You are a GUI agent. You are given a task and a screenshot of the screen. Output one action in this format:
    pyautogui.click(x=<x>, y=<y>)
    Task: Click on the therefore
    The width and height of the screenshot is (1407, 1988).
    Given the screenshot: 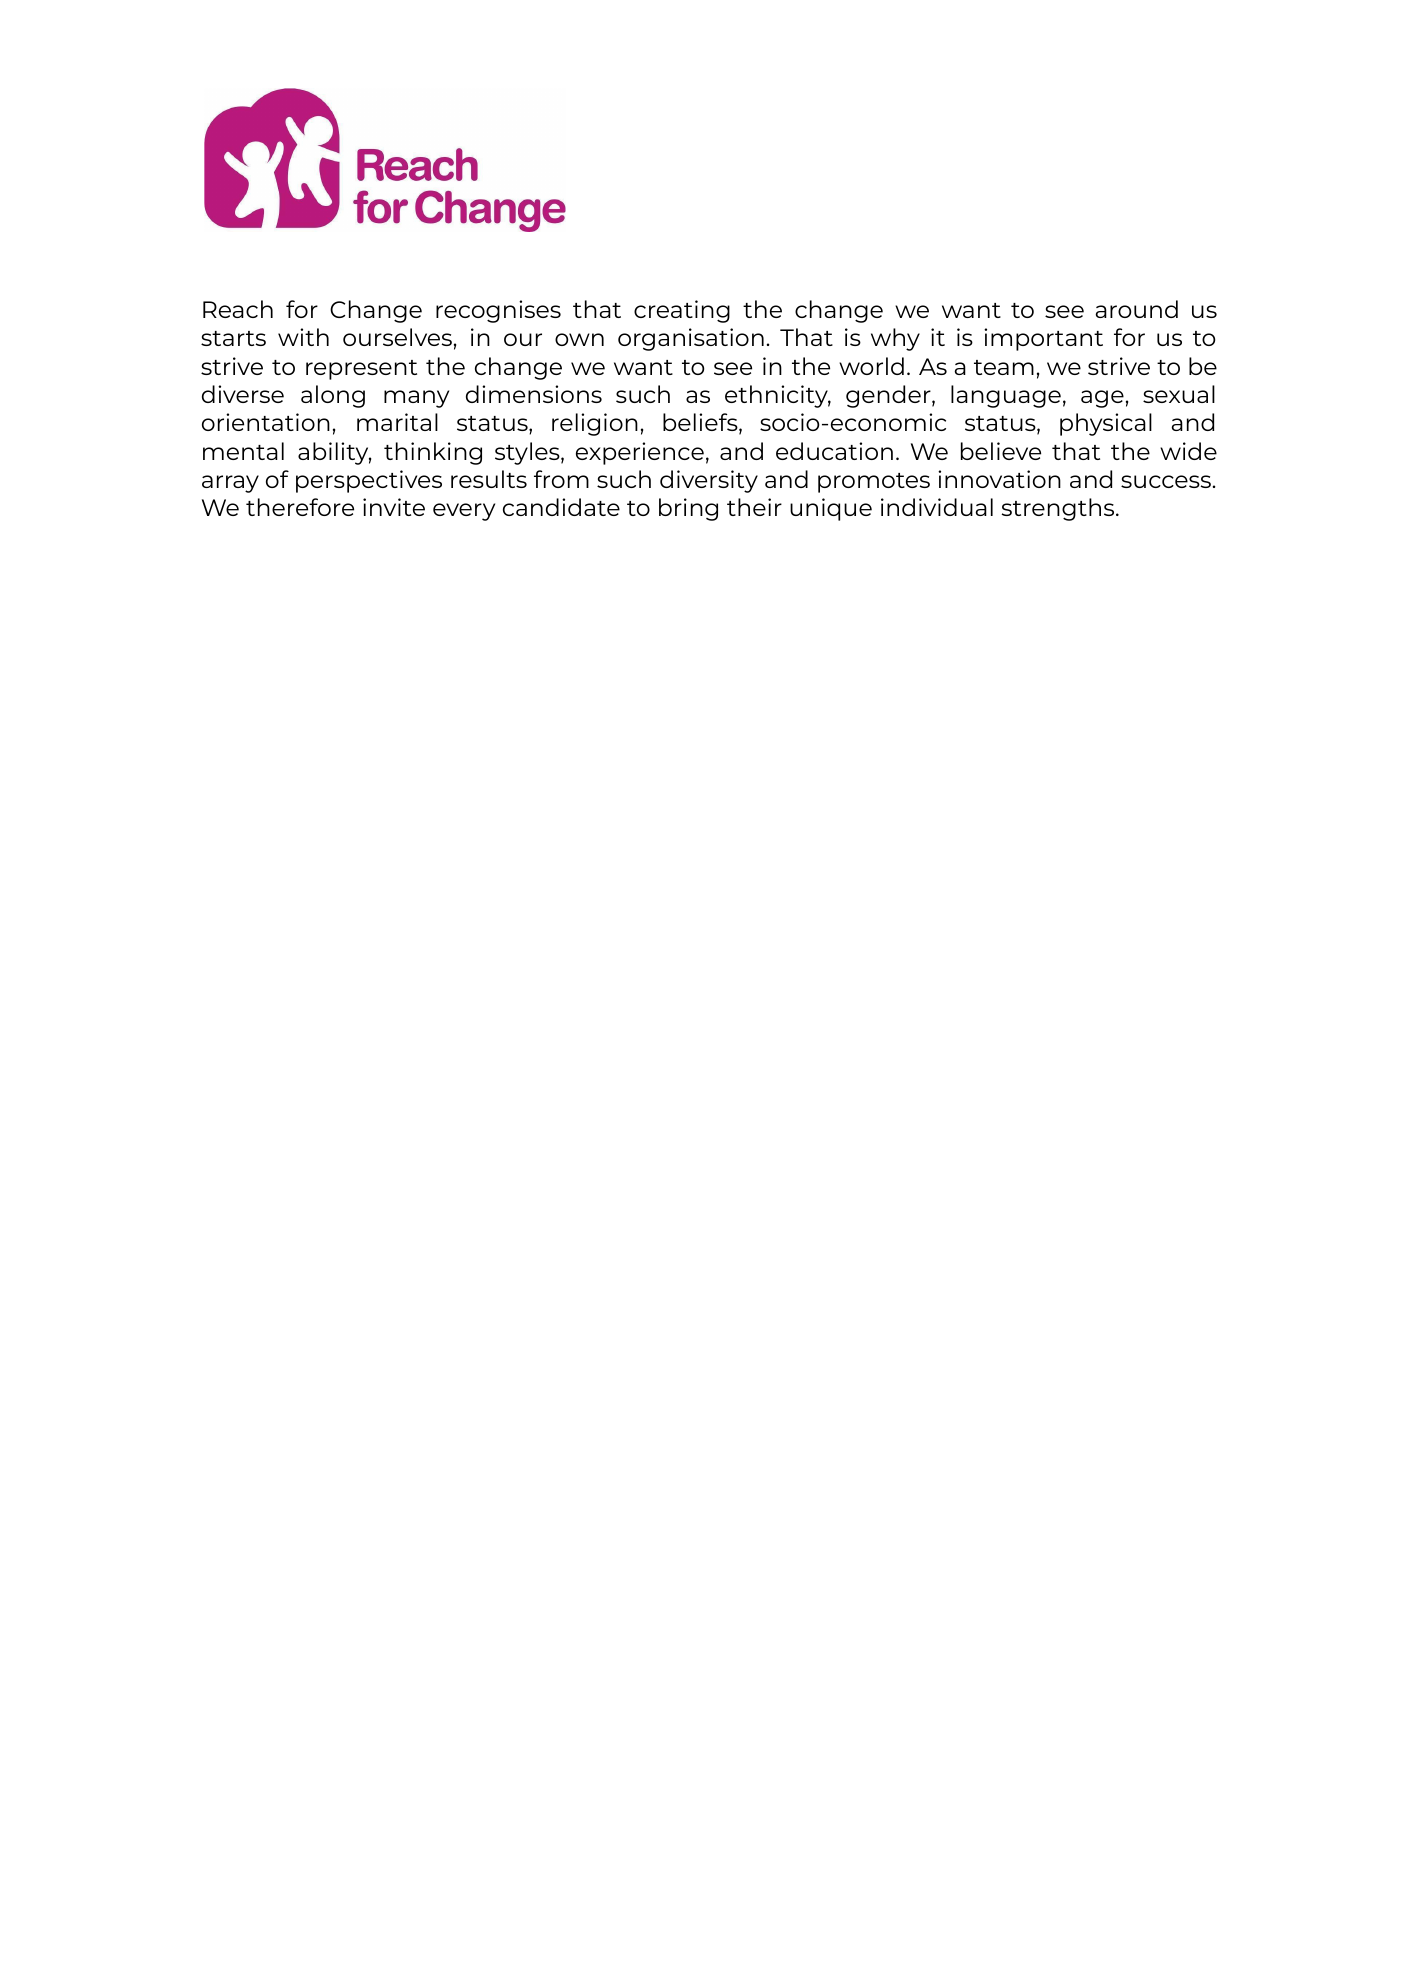 What is the action you would take?
    pyautogui.click(x=300, y=507)
